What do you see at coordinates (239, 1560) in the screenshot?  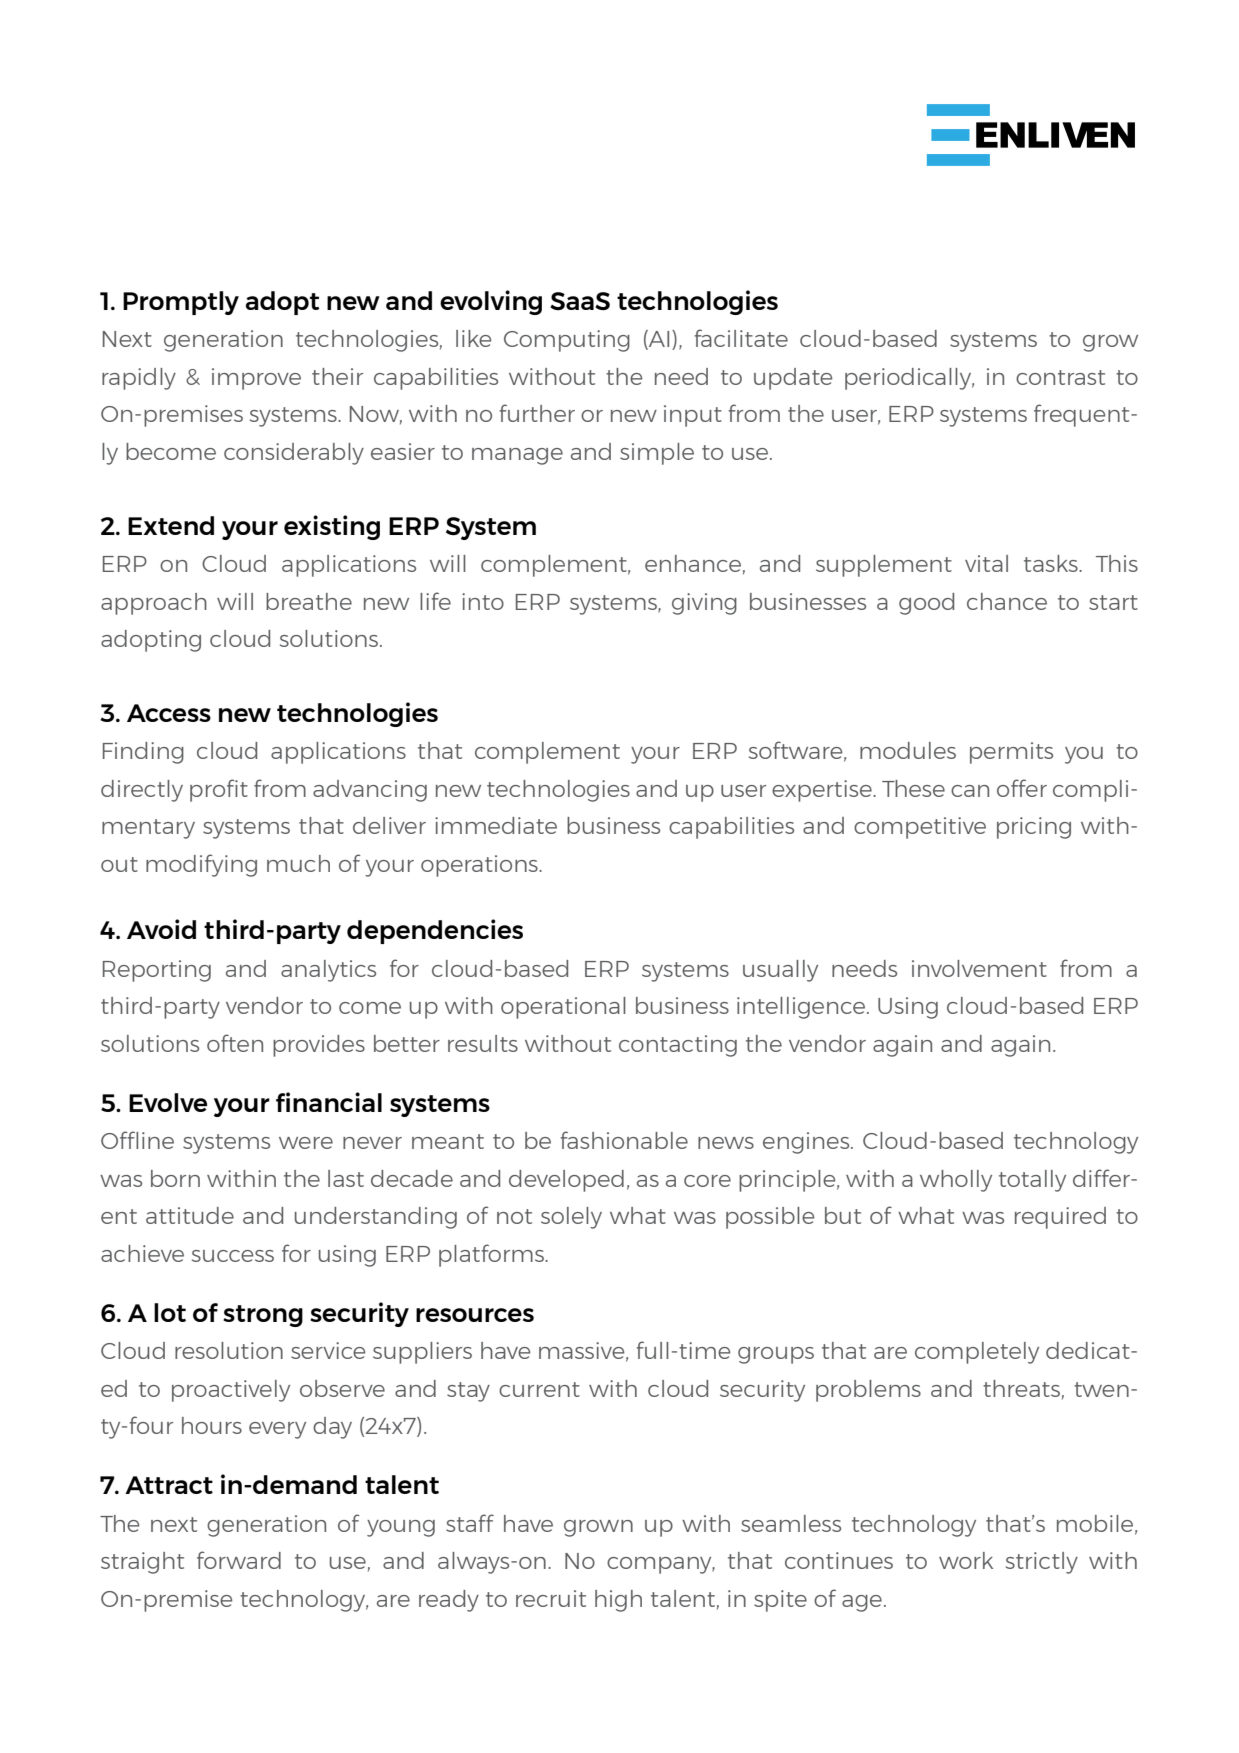 I see `forward` at bounding box center [239, 1560].
